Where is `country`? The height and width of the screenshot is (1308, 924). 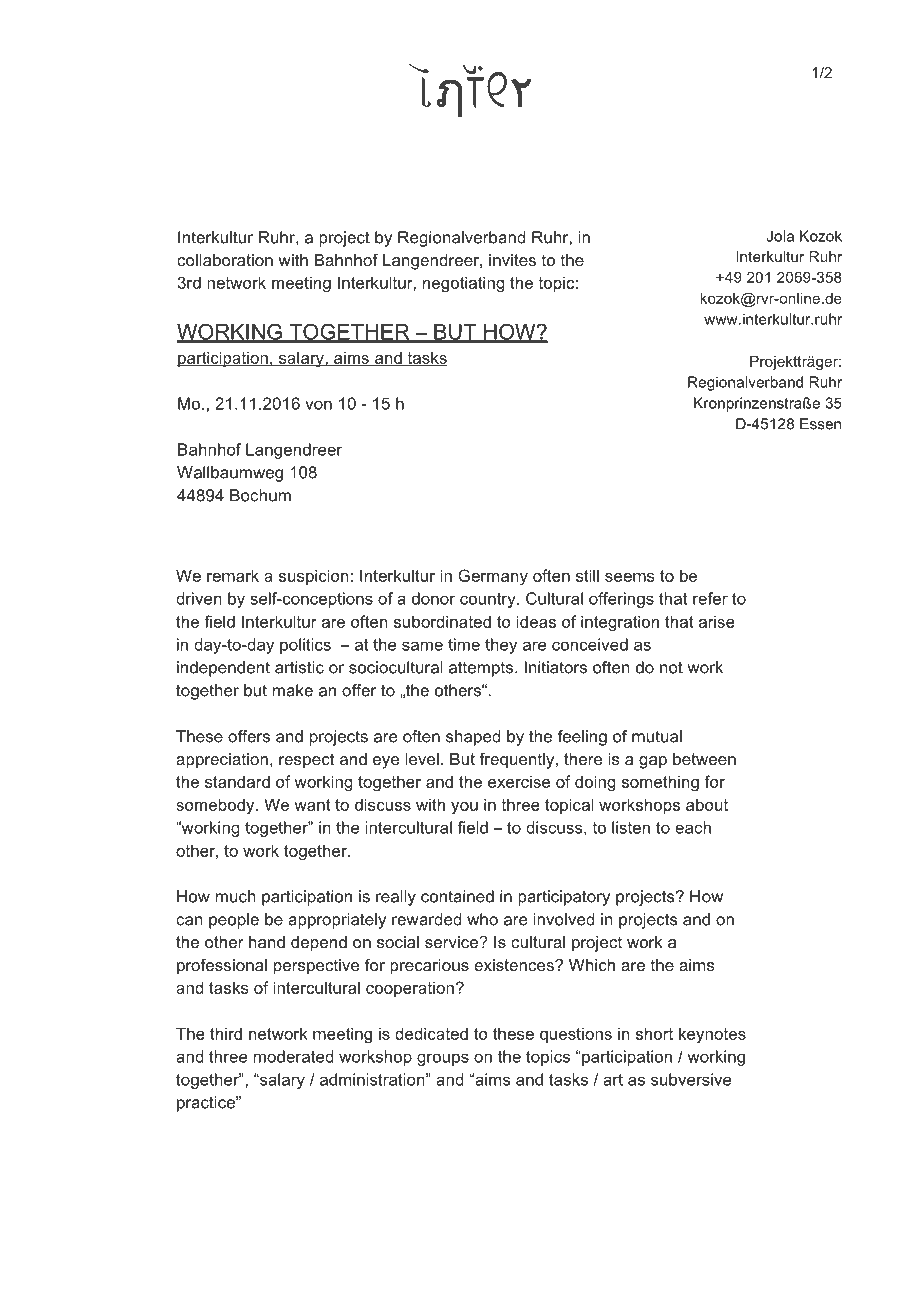
country is located at coordinates (489, 600).
